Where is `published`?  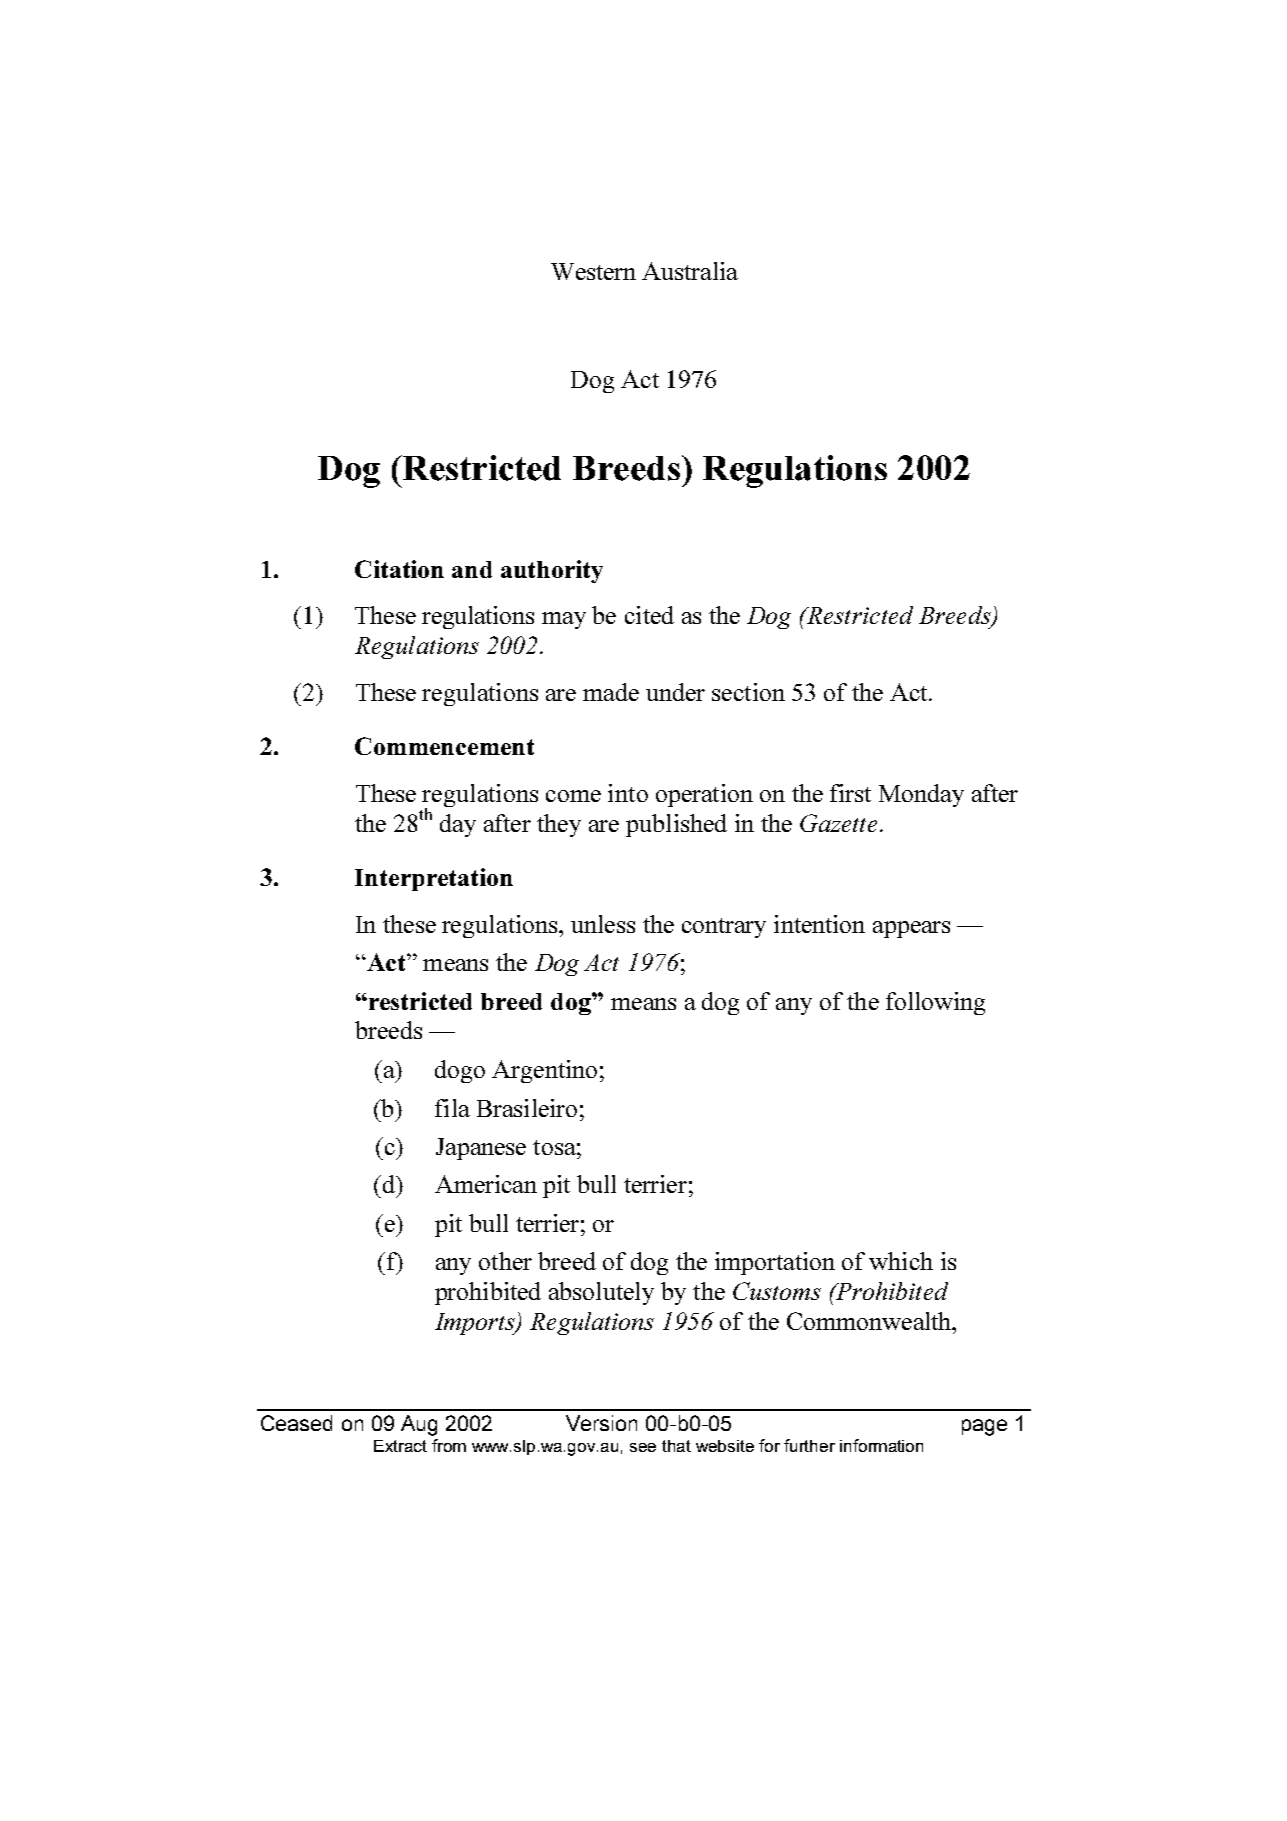
published is located at coordinates (676, 825).
